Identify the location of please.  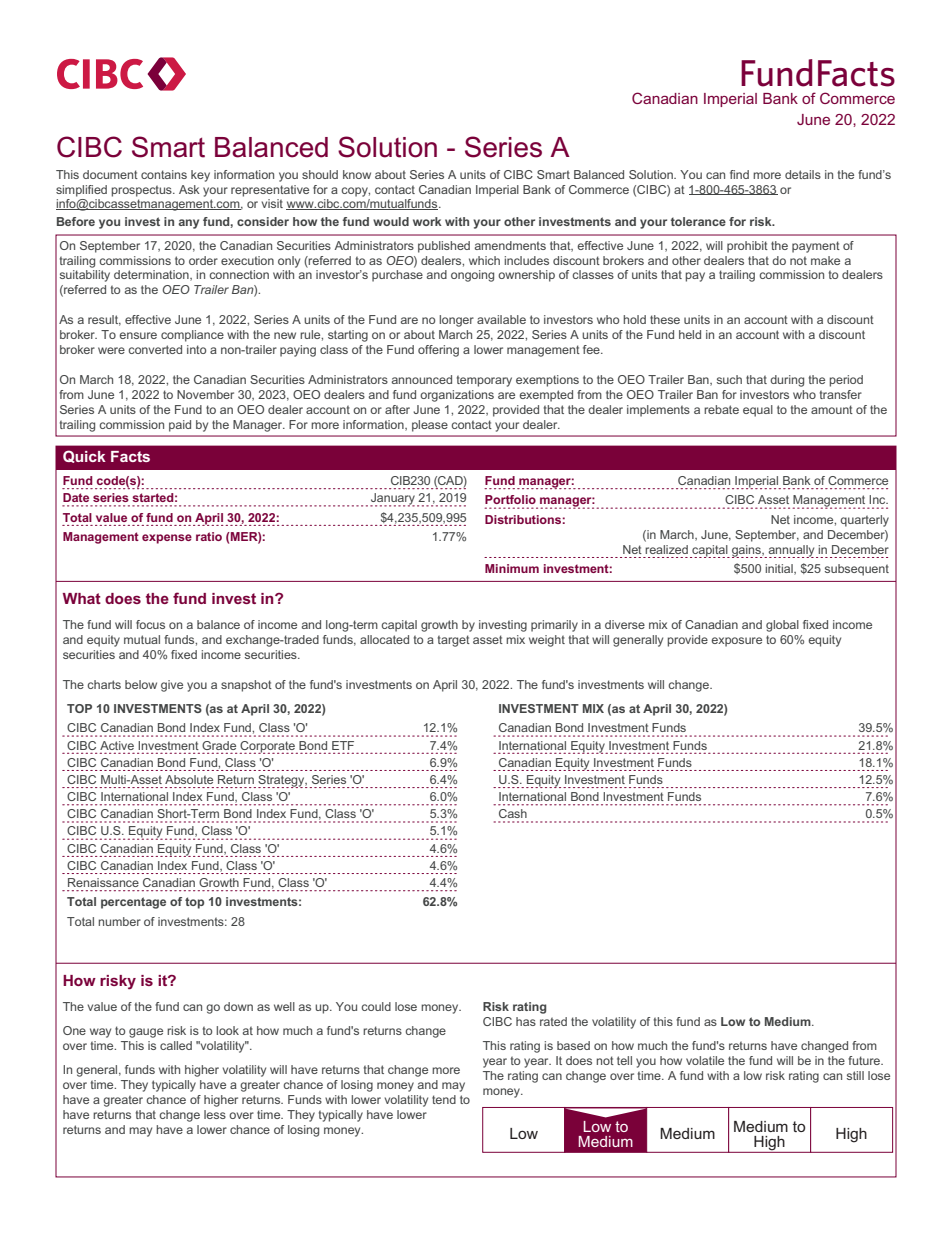
(430, 426).
